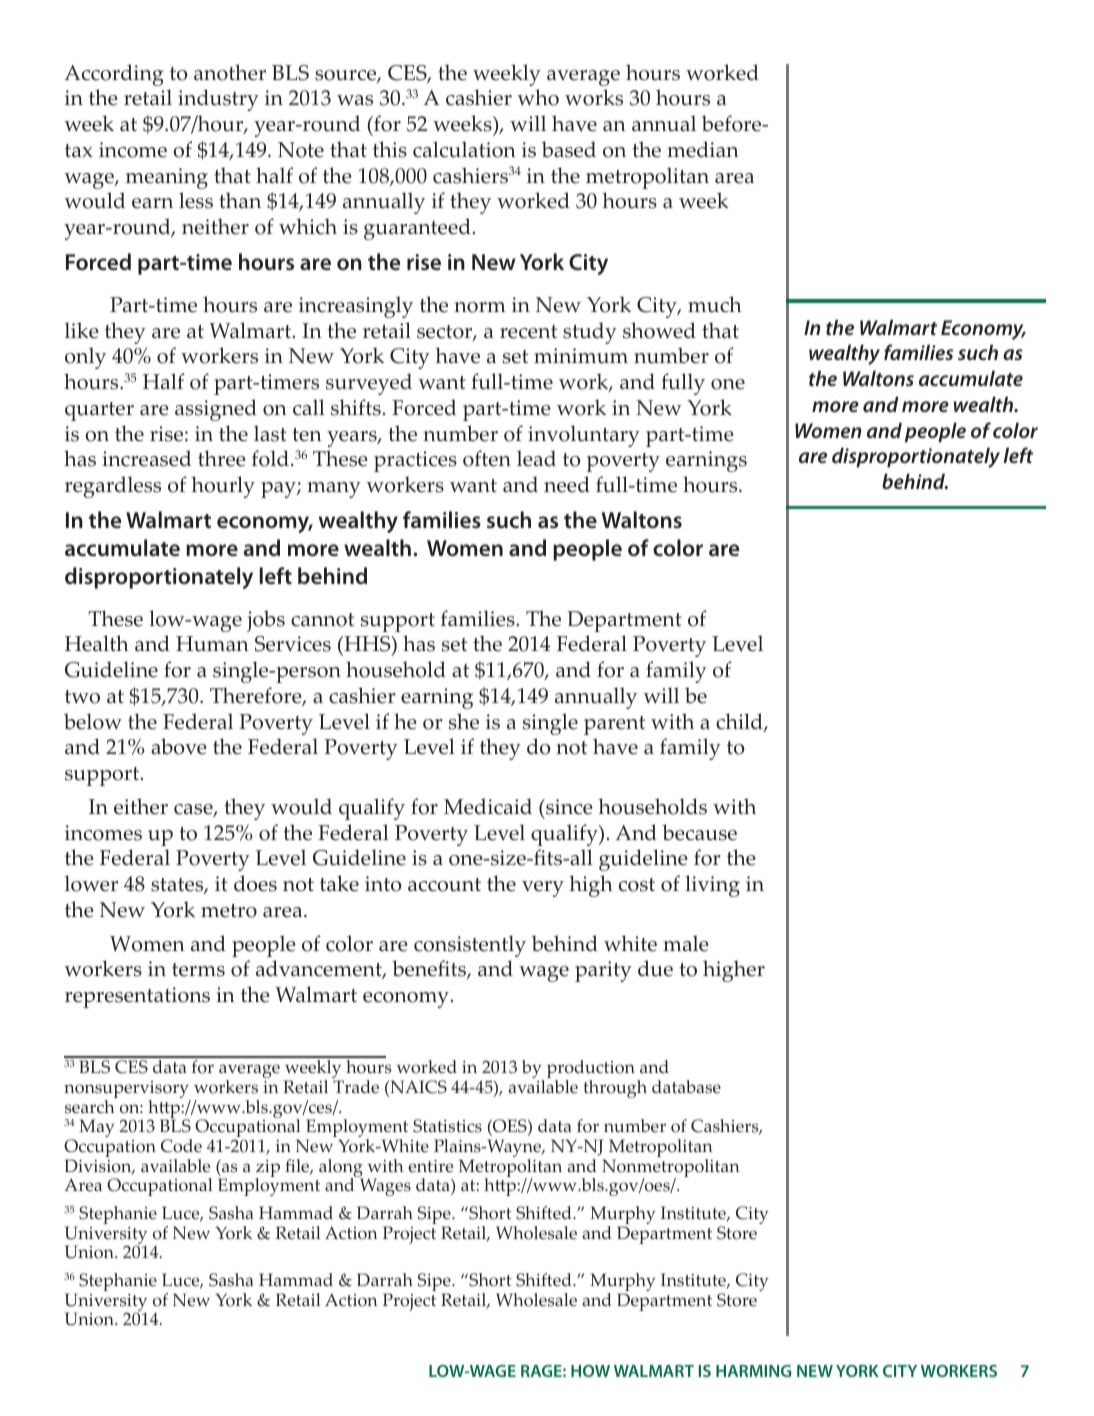 The height and width of the screenshot is (1416, 1094). Describe the element at coordinates (390, 149) in the screenshot. I see `this` at that location.
